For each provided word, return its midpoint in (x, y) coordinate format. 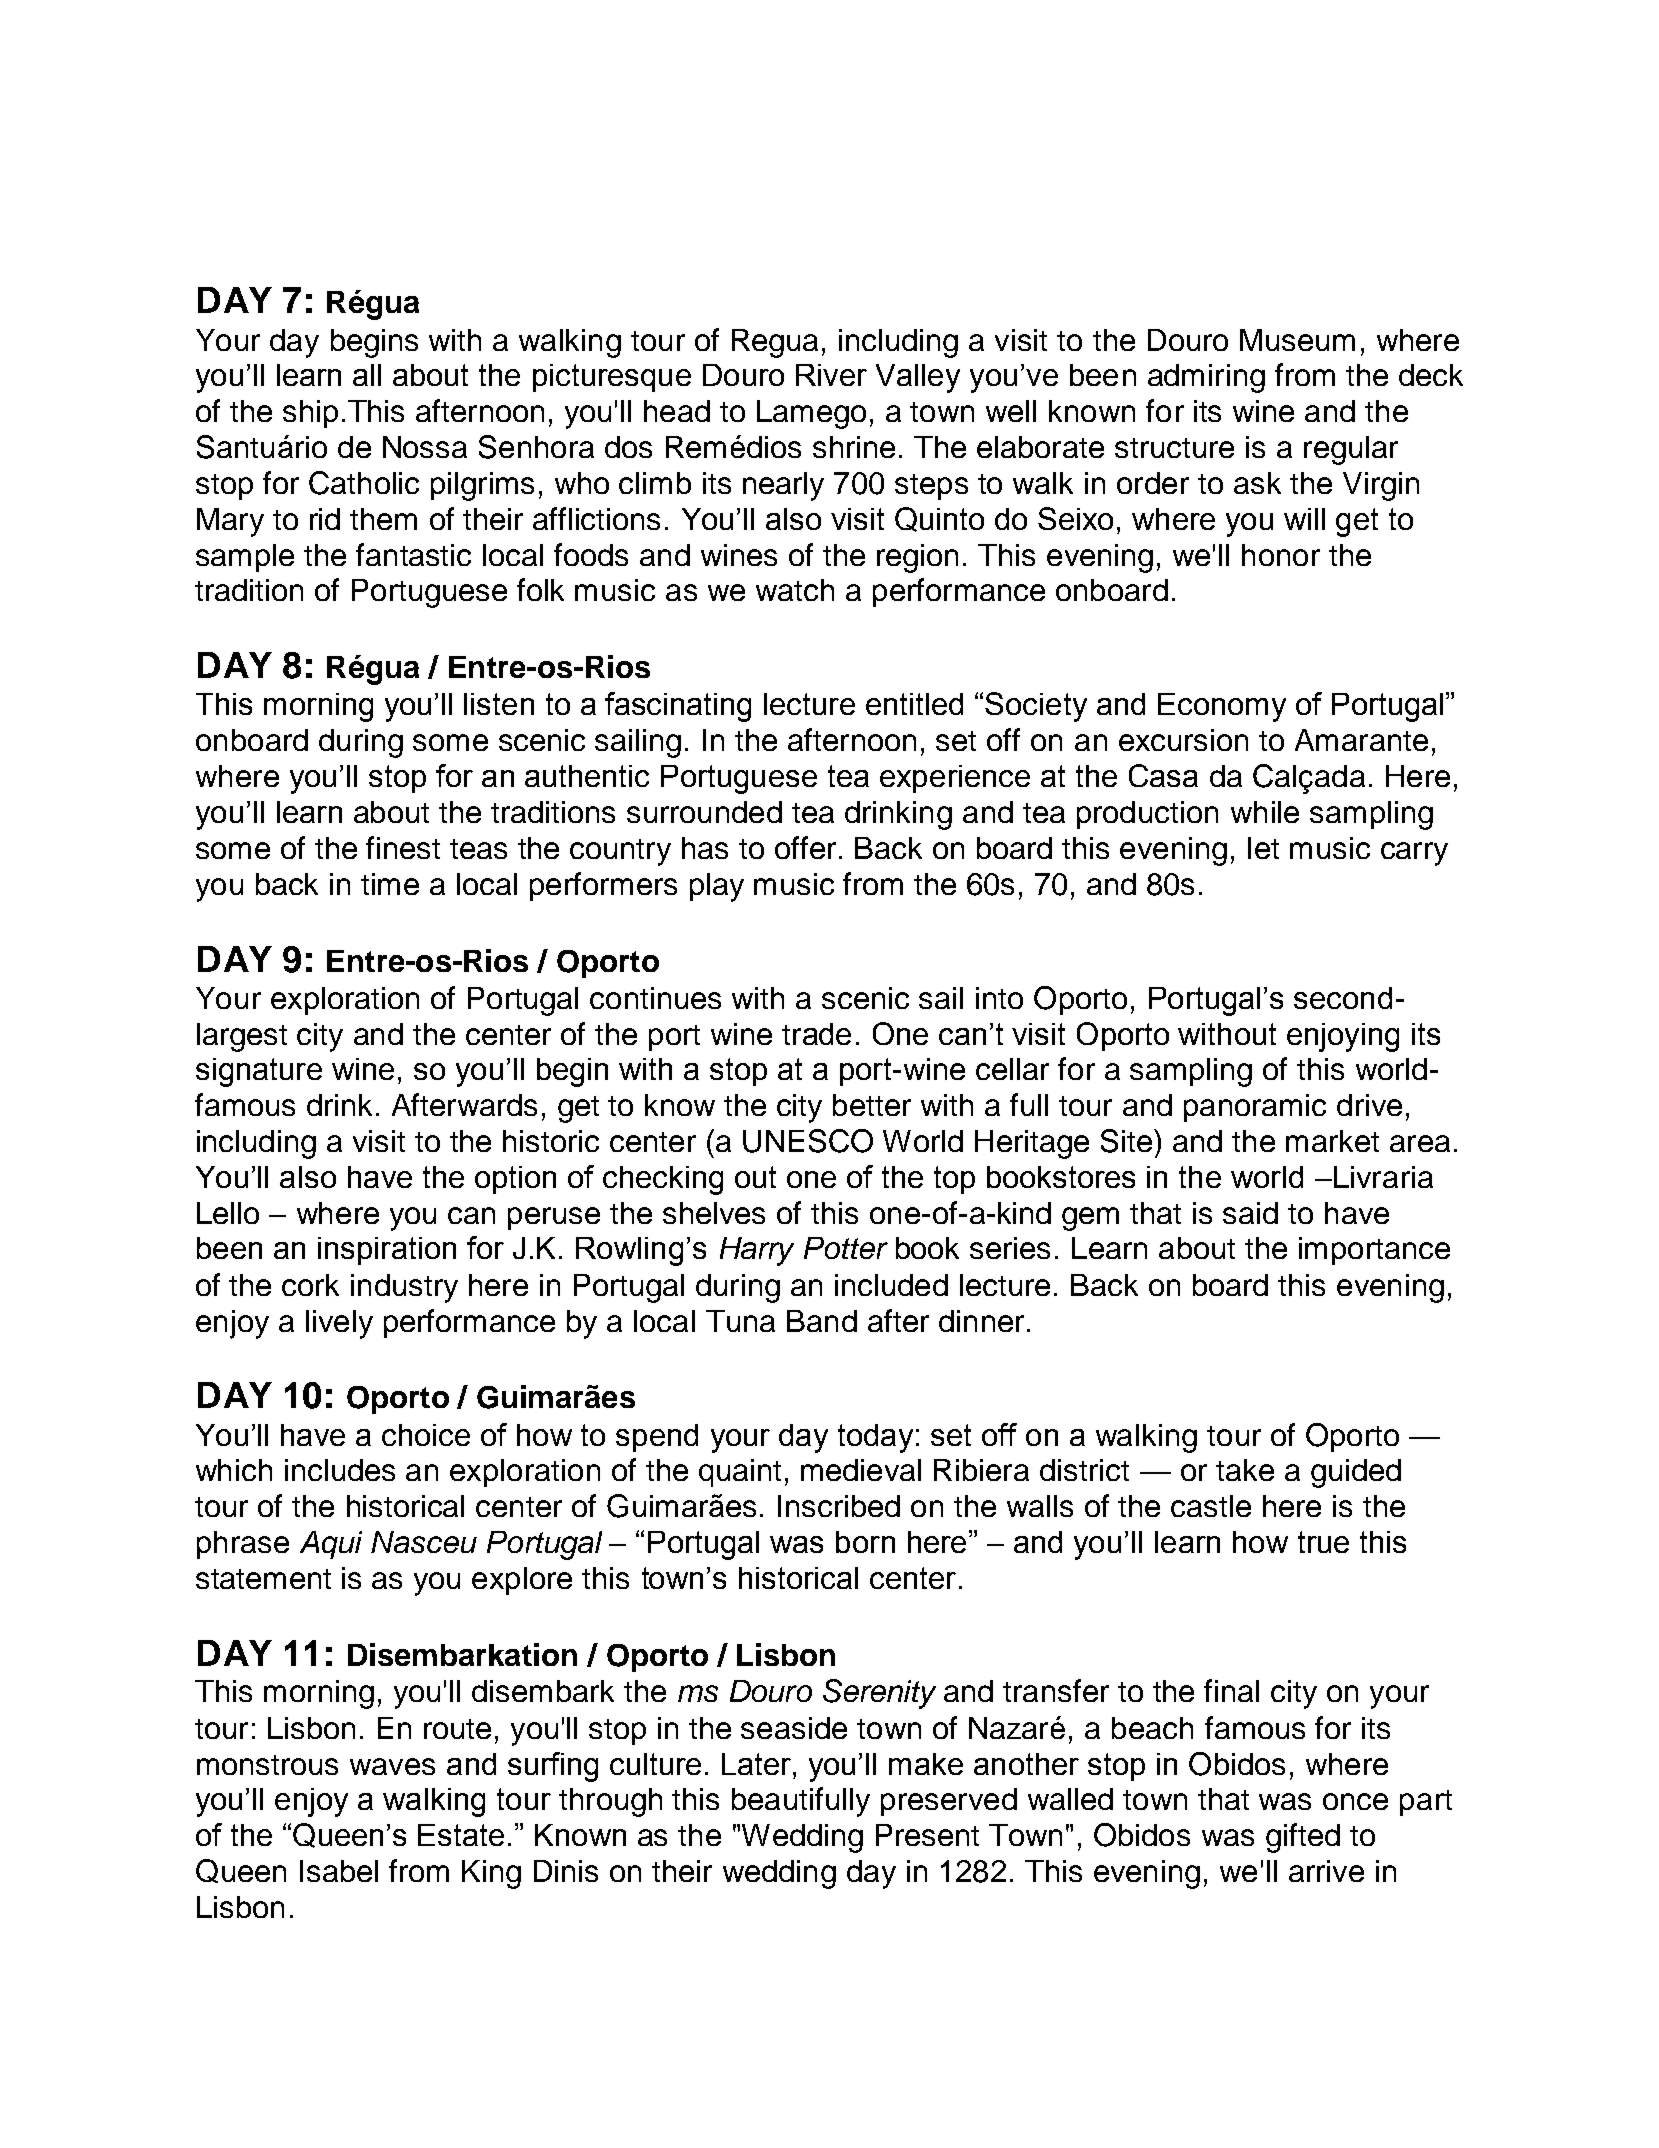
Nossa (425, 447)
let (1263, 848)
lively (339, 1324)
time (390, 884)
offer (805, 847)
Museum (1297, 340)
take (1245, 1470)
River (831, 375)
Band (822, 1321)
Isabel (339, 1871)
